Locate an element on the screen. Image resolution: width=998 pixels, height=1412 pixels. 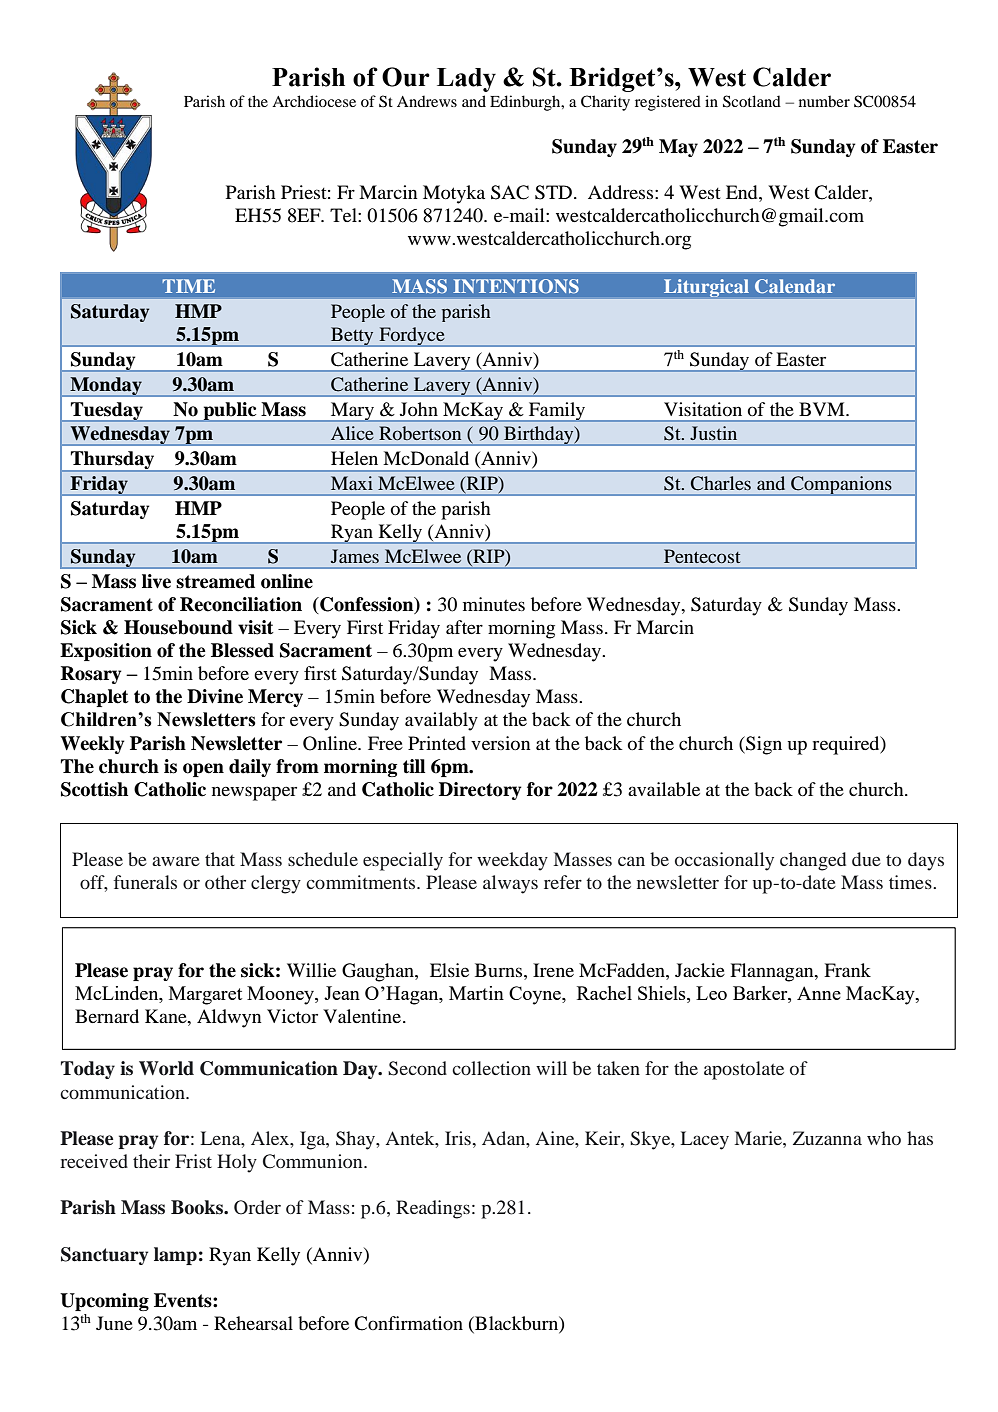
Coyne is located at coordinates (536, 995).
